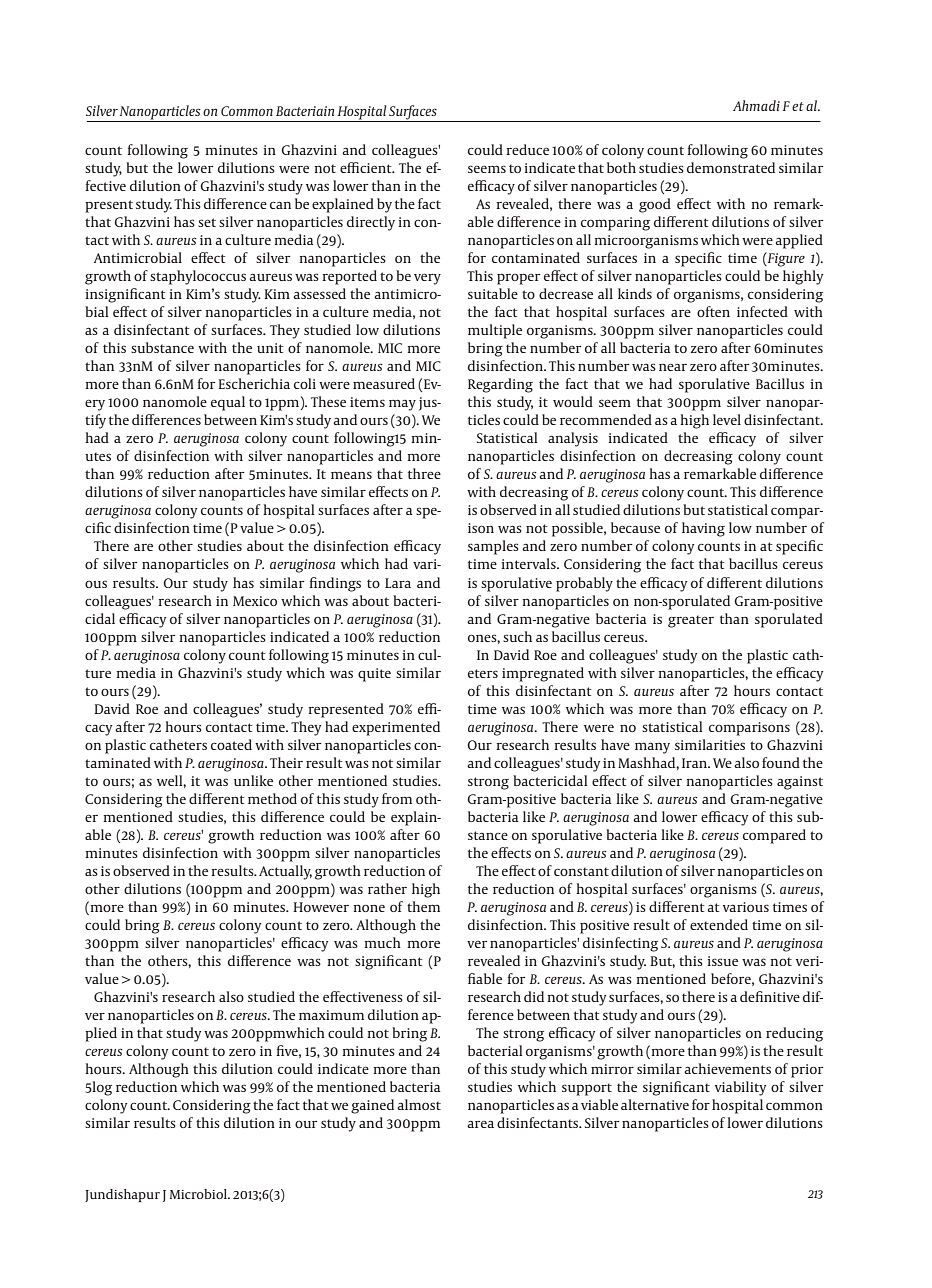 The height and width of the screenshot is (1288, 932). What do you see at coordinates (727, 419) in the screenshot?
I see `level` at bounding box center [727, 419].
